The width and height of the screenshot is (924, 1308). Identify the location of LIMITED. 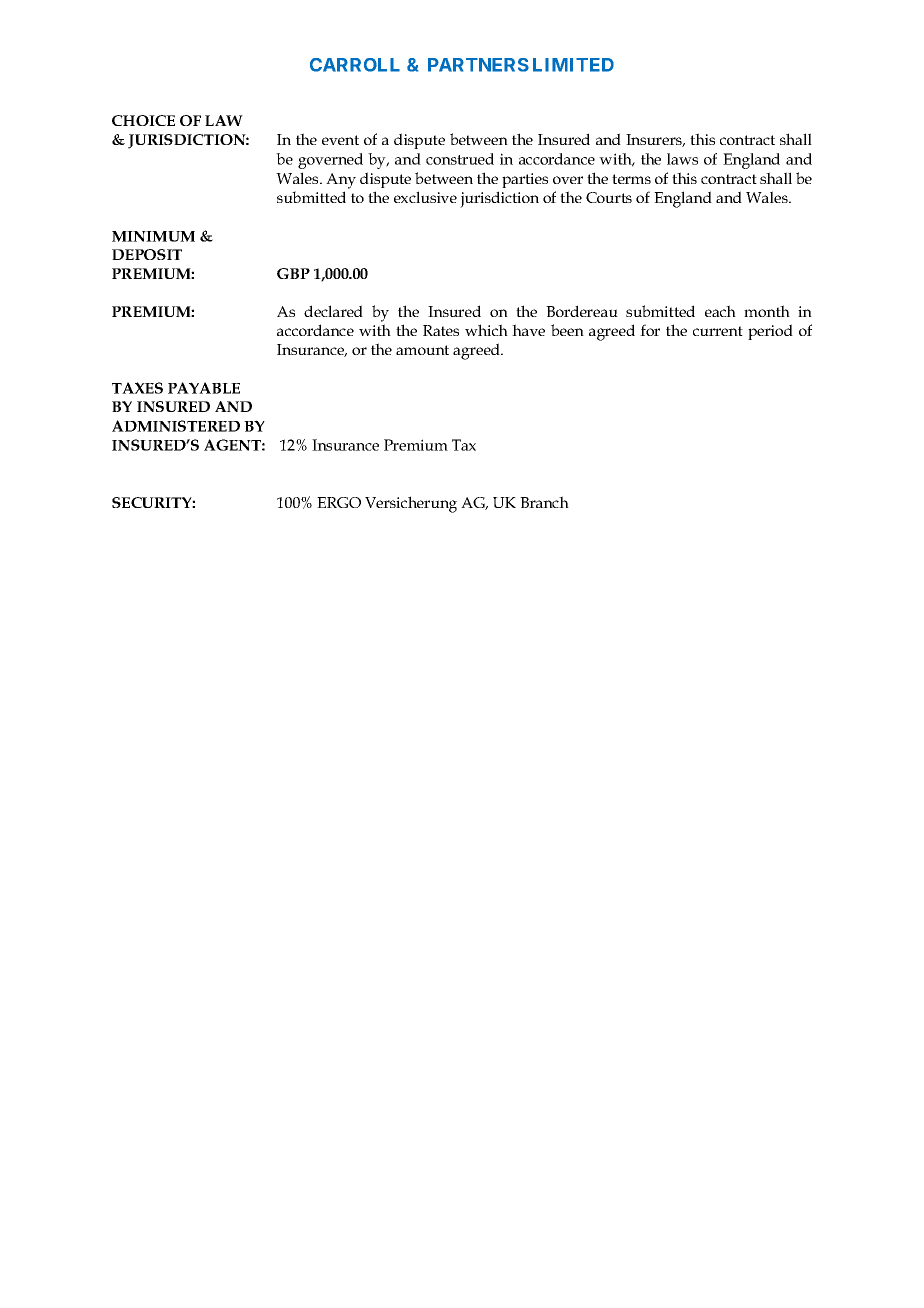
(573, 65).
